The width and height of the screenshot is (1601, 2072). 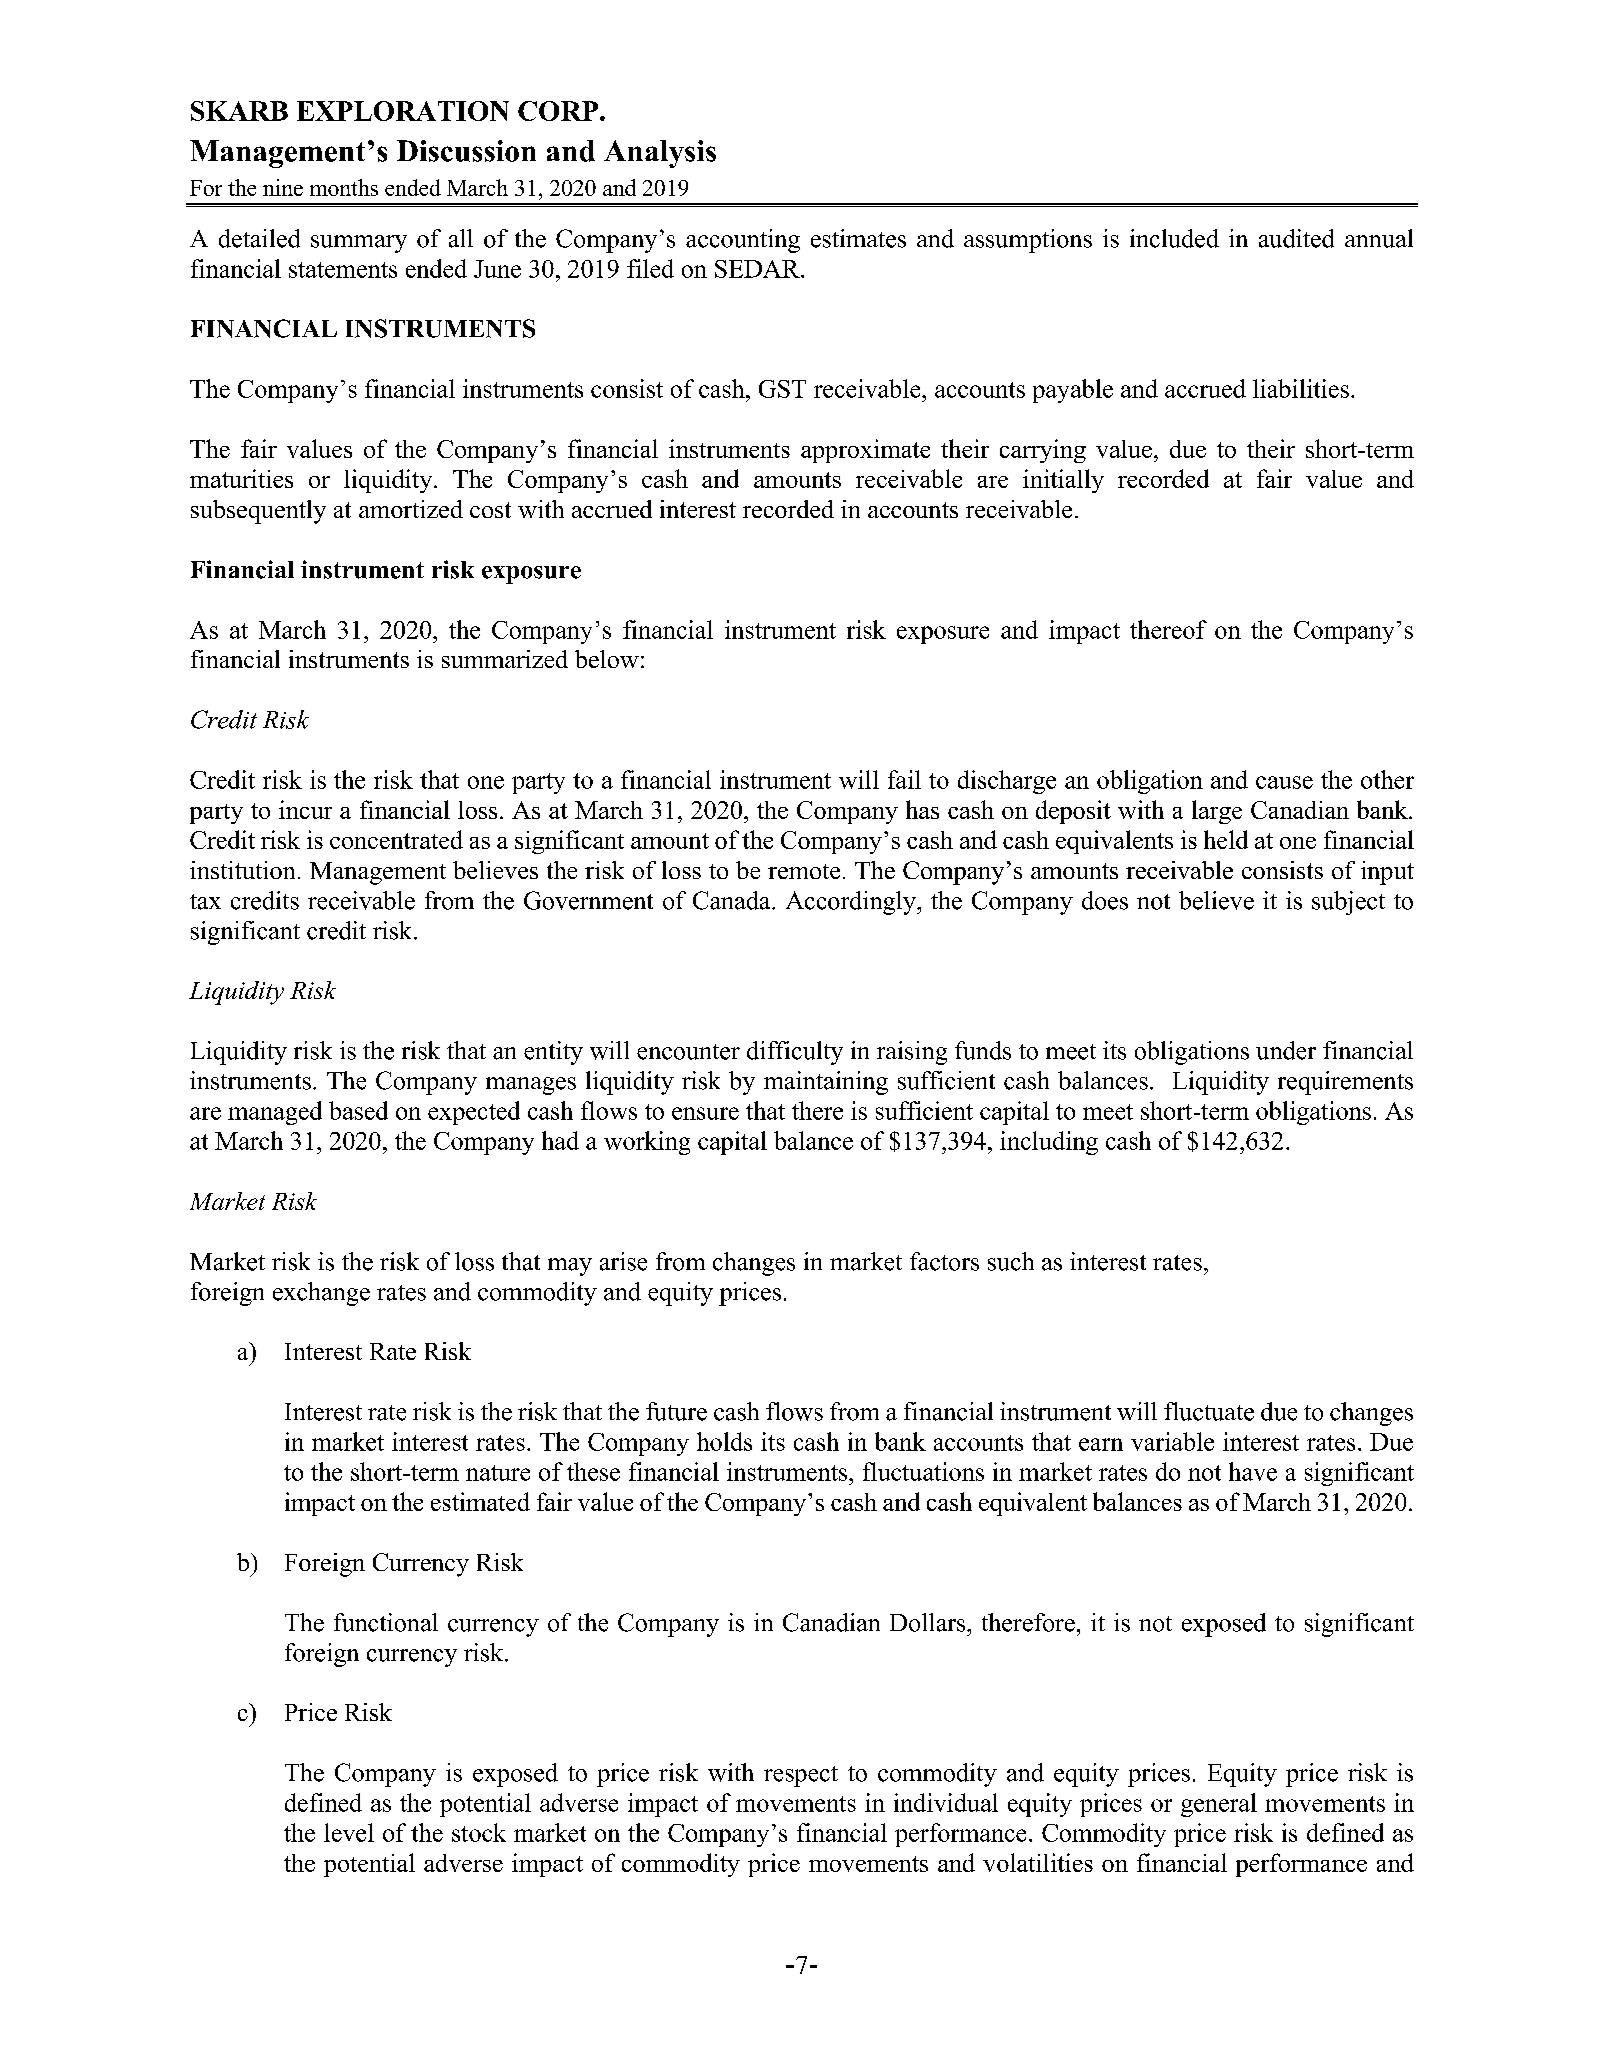 What do you see at coordinates (1209, 1411) in the screenshot?
I see `fluctuate` at bounding box center [1209, 1411].
